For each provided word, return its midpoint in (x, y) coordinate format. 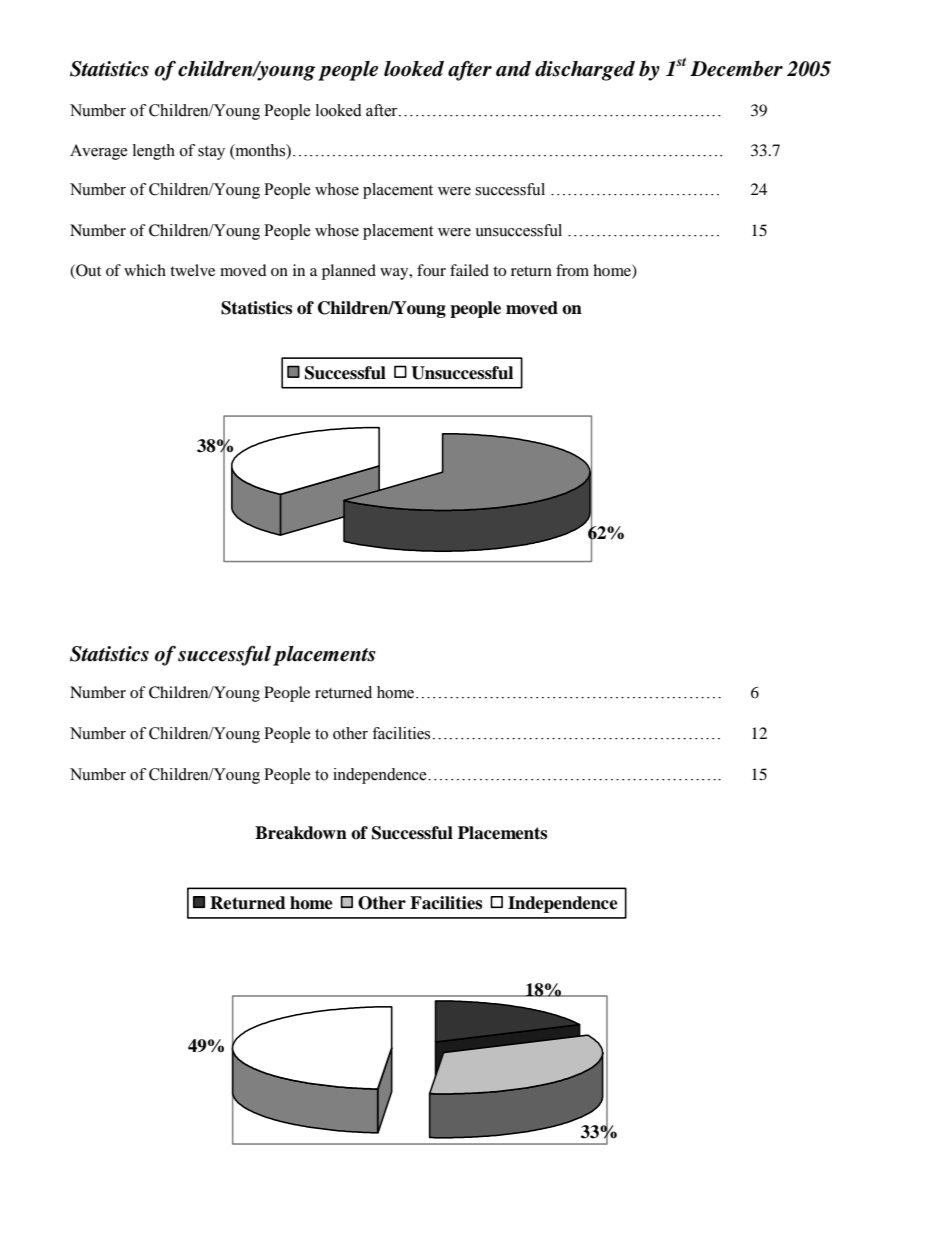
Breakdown (301, 833)
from (572, 270)
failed (469, 270)
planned (349, 272)
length (154, 152)
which (145, 270)
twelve (192, 270)
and (513, 69)
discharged (585, 71)
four (431, 270)
